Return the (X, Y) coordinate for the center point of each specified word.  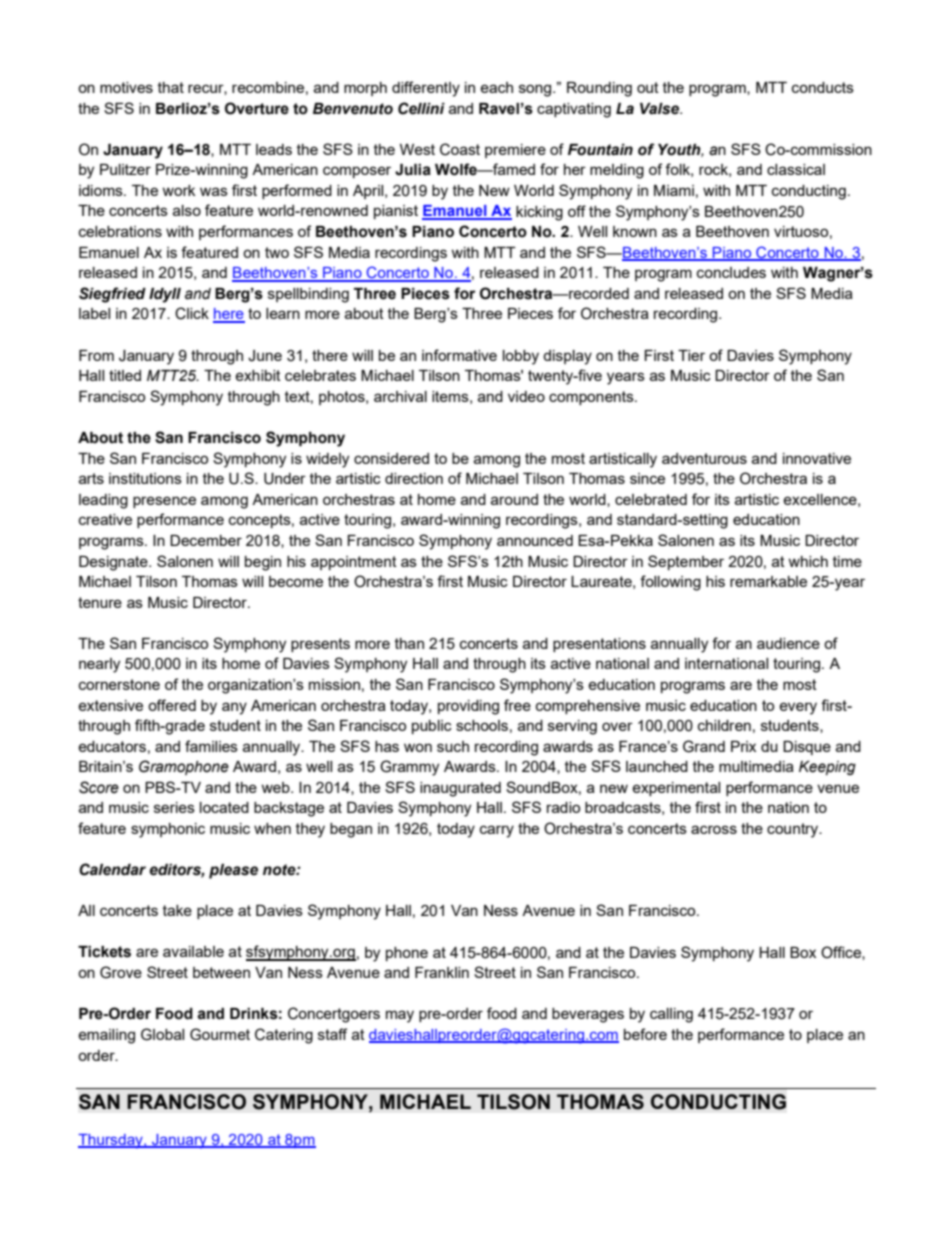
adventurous (704, 458)
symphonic (168, 830)
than (409, 643)
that (171, 87)
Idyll (165, 295)
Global (162, 1034)
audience (788, 643)
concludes (731, 272)
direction (414, 478)
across (714, 829)
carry (497, 831)
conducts (823, 87)
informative (459, 355)
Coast (460, 149)
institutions (145, 478)
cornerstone (119, 684)
